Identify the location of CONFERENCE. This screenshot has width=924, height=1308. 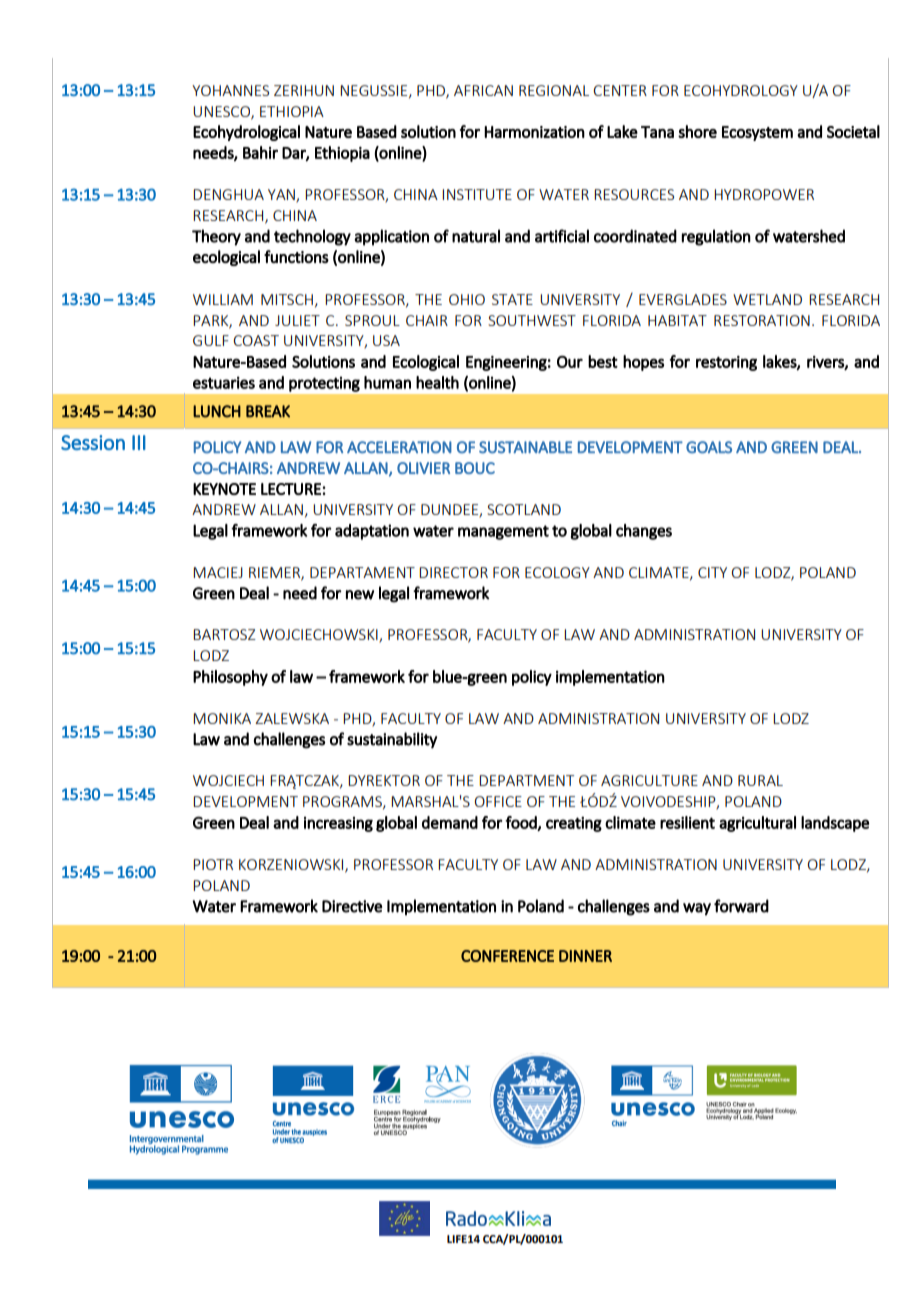
(507, 956).
